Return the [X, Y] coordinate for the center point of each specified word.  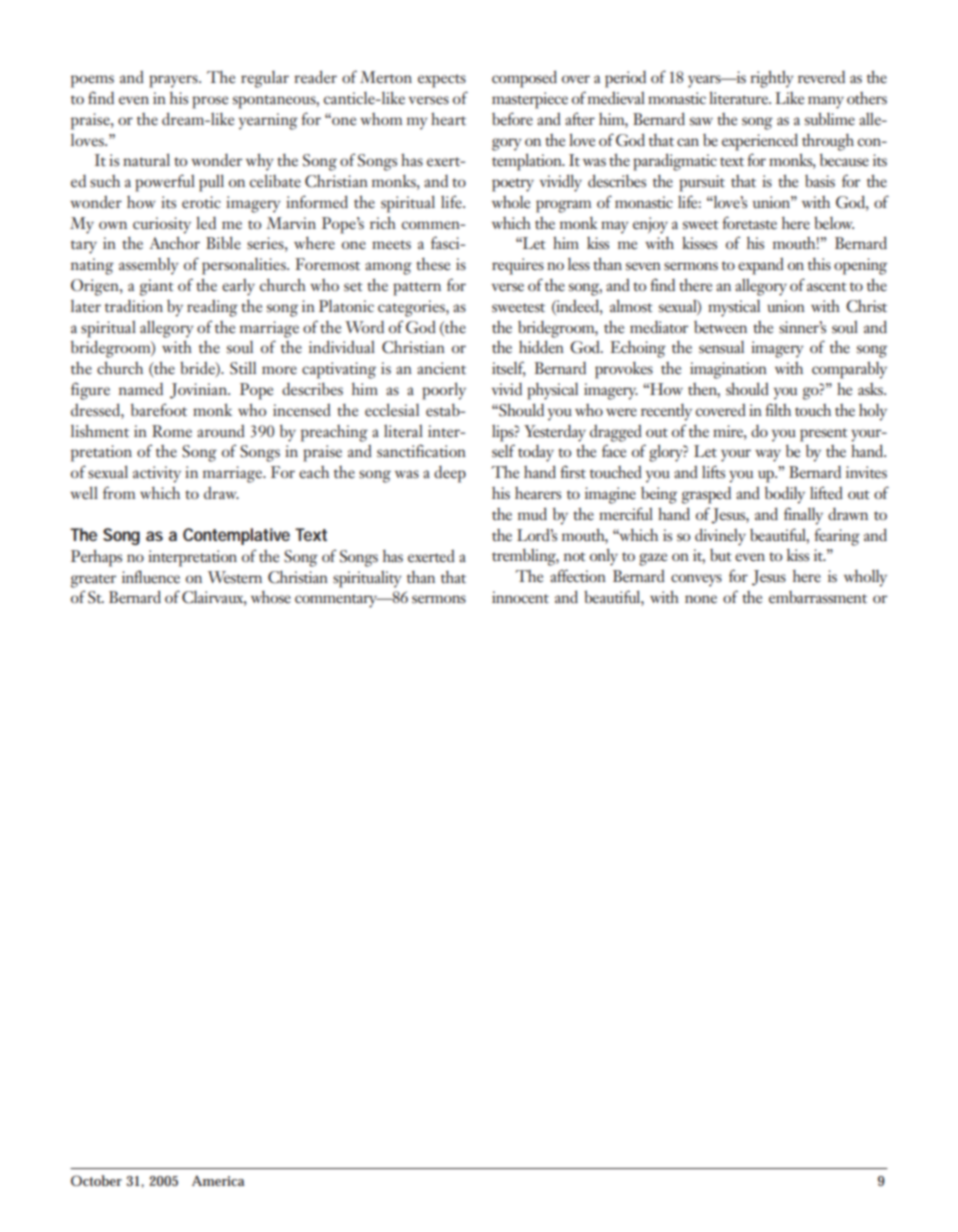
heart [448, 118]
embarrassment [818, 597]
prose [210, 102]
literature [739, 98]
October [96, 1180]
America [218, 1180]
